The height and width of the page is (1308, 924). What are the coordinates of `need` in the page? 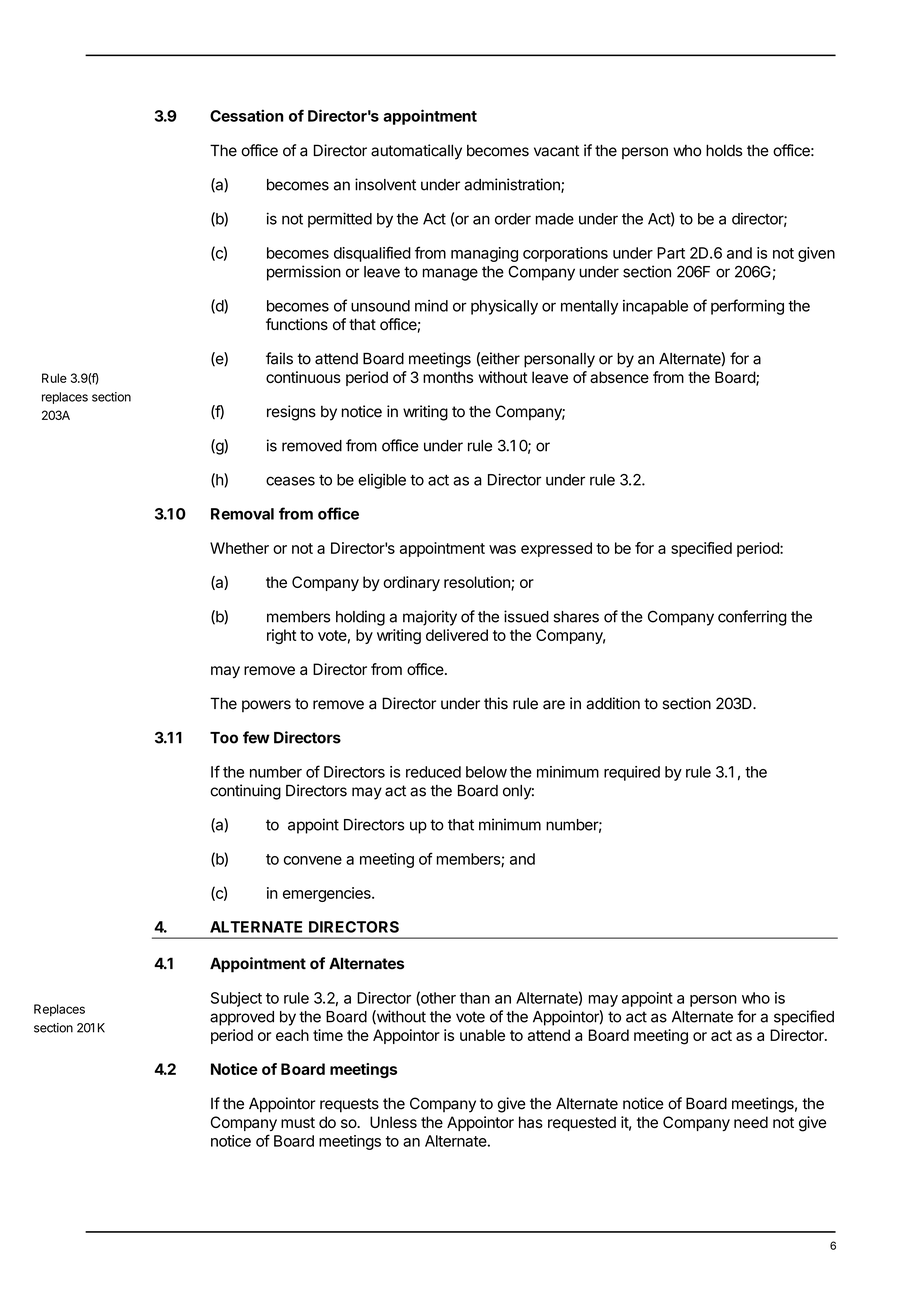 It's located at (751, 1122).
